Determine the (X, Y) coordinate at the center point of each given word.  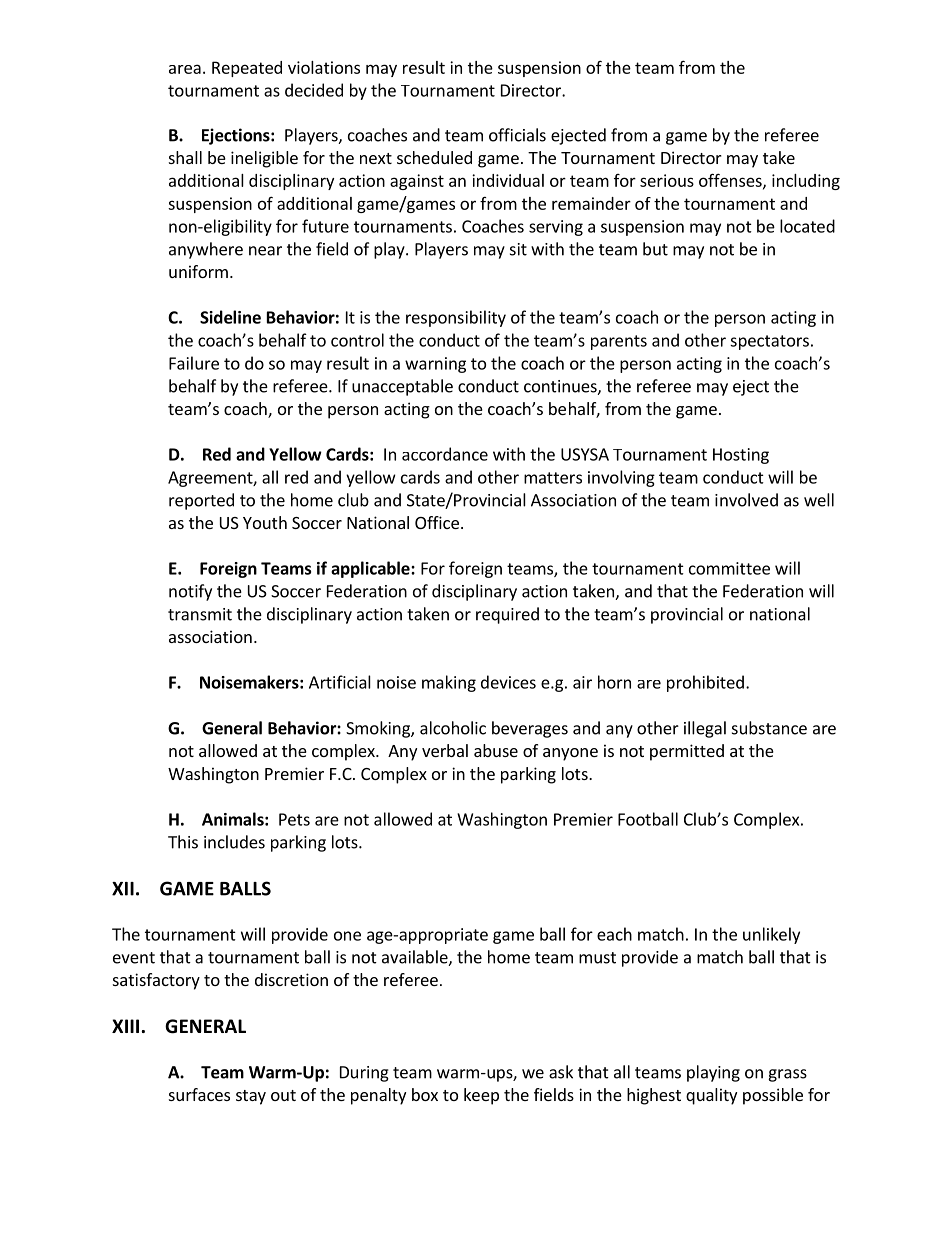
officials (517, 135)
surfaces (199, 1094)
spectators (769, 342)
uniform (198, 271)
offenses (731, 181)
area (185, 69)
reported (201, 501)
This (183, 842)
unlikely (771, 935)
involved (746, 500)
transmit (200, 614)
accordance (445, 454)
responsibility (456, 318)
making (449, 683)
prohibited (705, 683)
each (614, 934)
